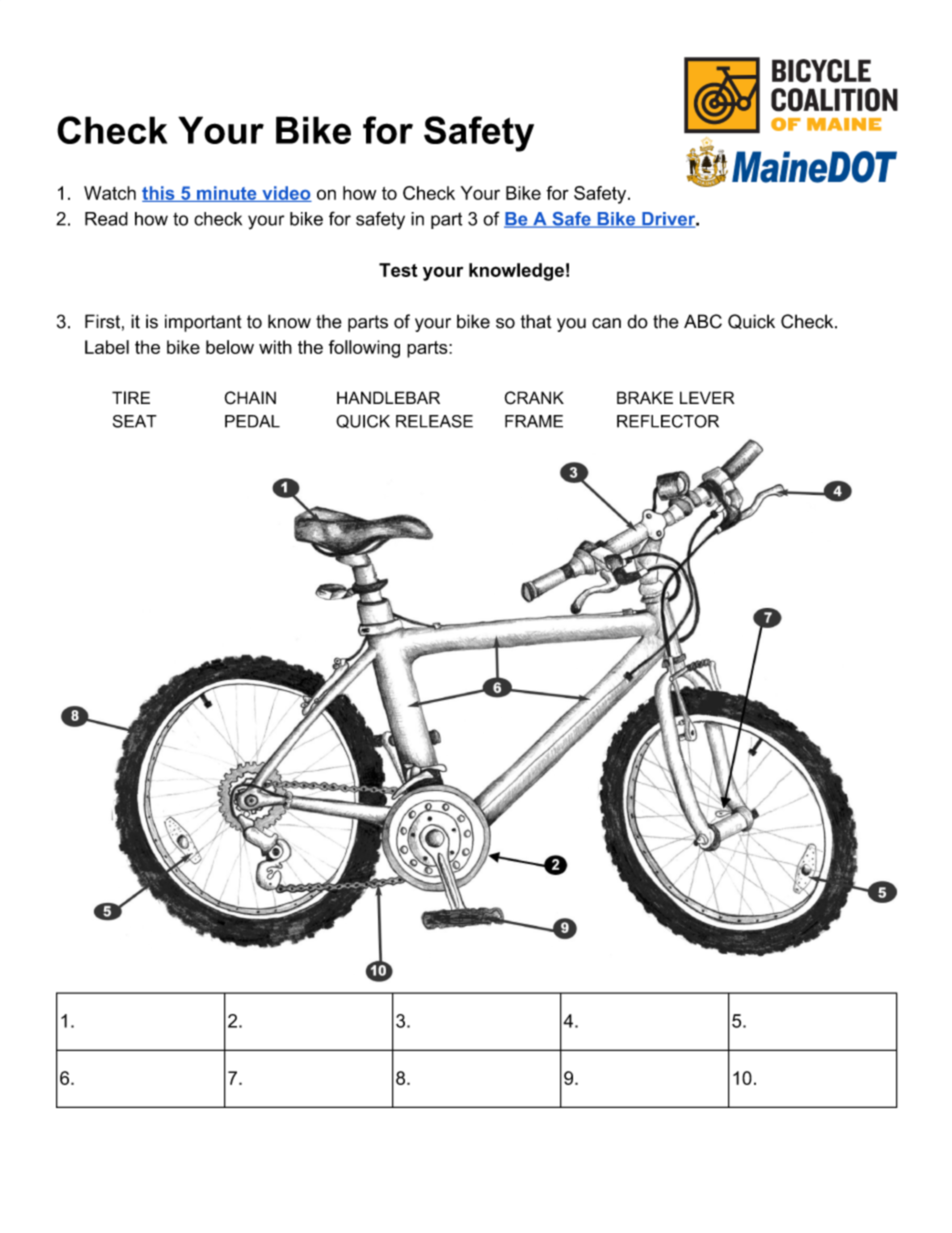 The height and width of the page is (1233, 952). Describe the element at coordinates (286, 194) in the page. I see `video` at that location.
